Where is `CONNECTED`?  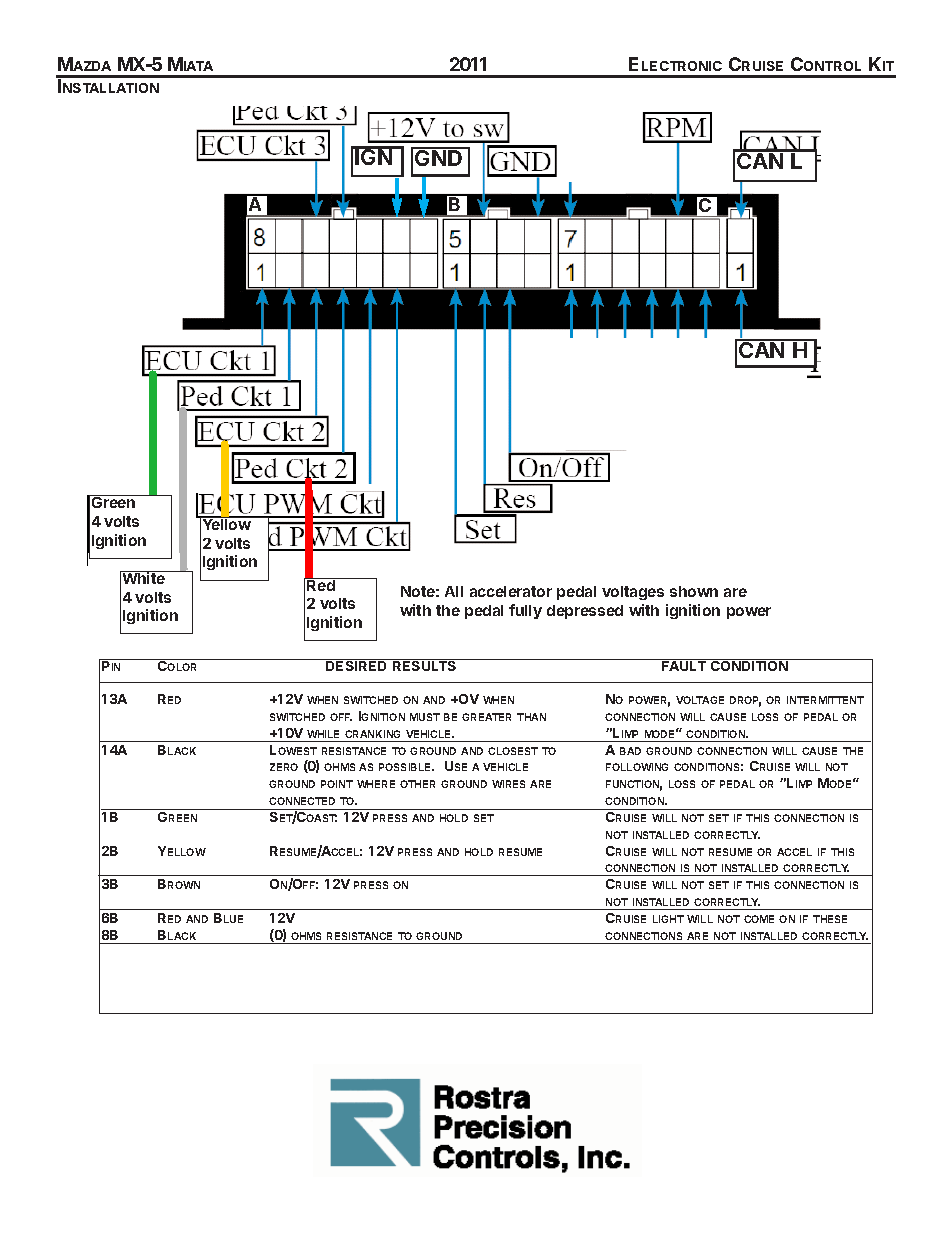 CONNECTED is located at coordinates (302, 801).
